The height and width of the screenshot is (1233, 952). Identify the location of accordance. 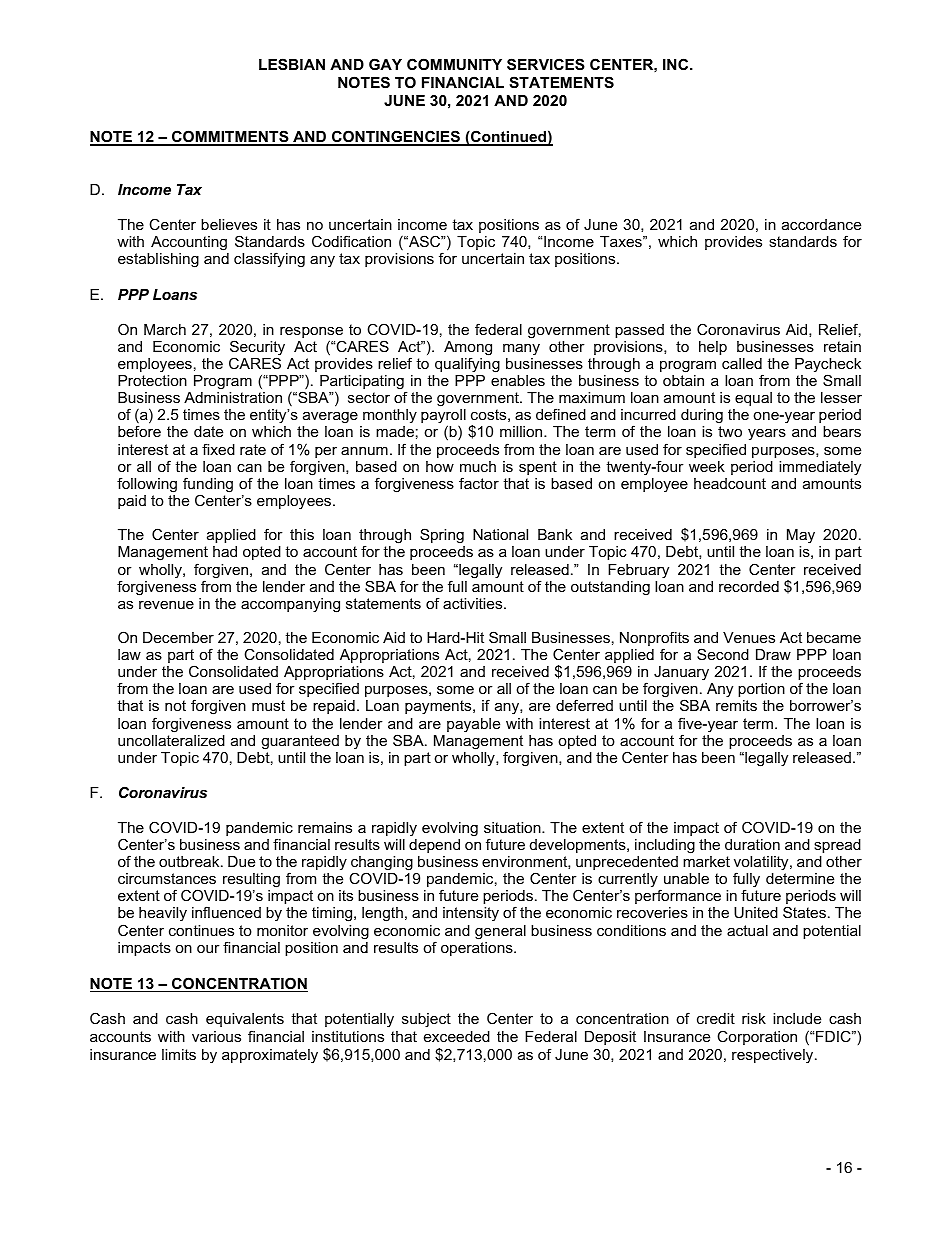
(821, 224).
